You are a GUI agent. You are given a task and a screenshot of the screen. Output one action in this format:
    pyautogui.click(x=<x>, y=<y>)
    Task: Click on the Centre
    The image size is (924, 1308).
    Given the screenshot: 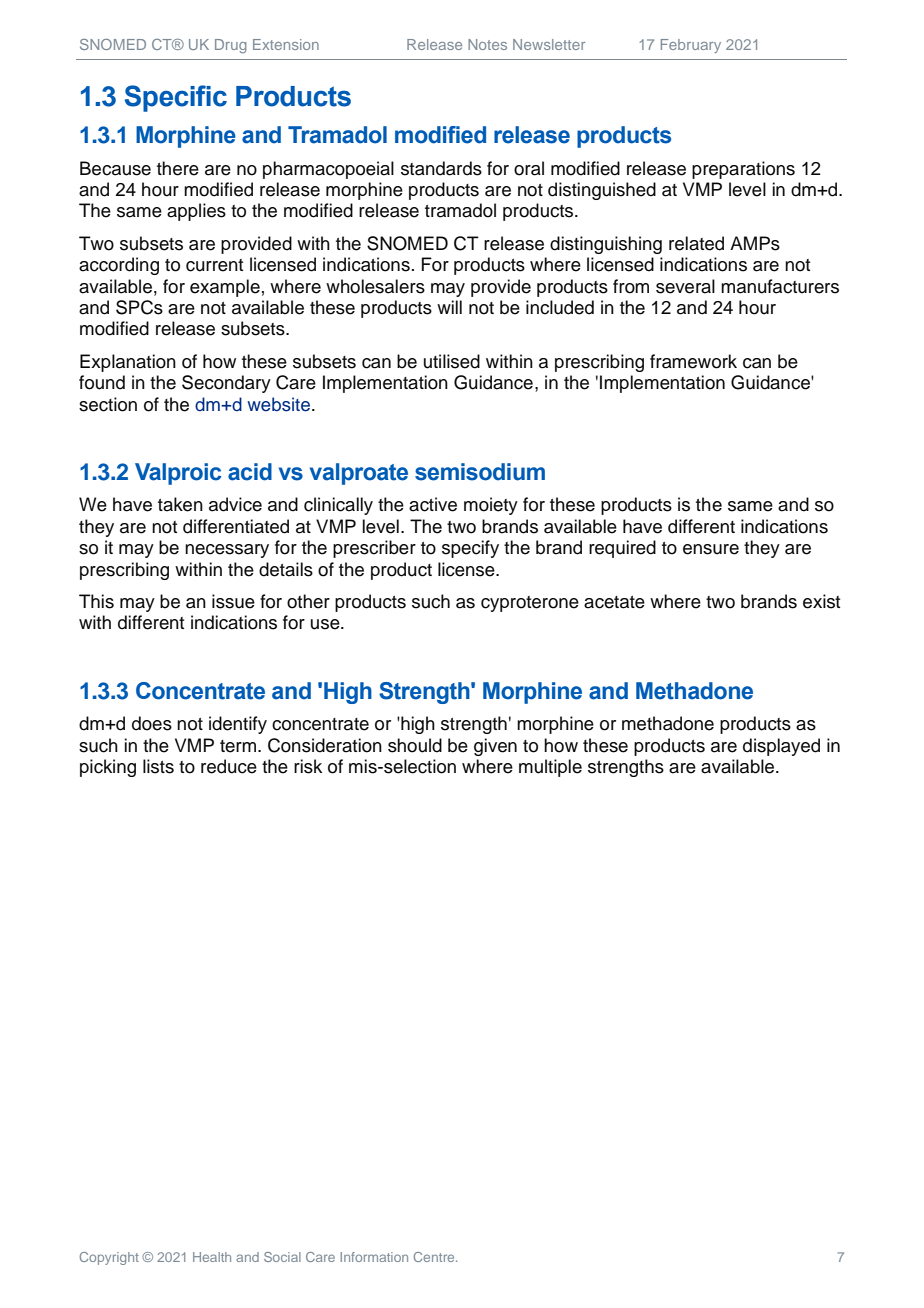 What is the action you would take?
    pyautogui.click(x=435, y=1257)
